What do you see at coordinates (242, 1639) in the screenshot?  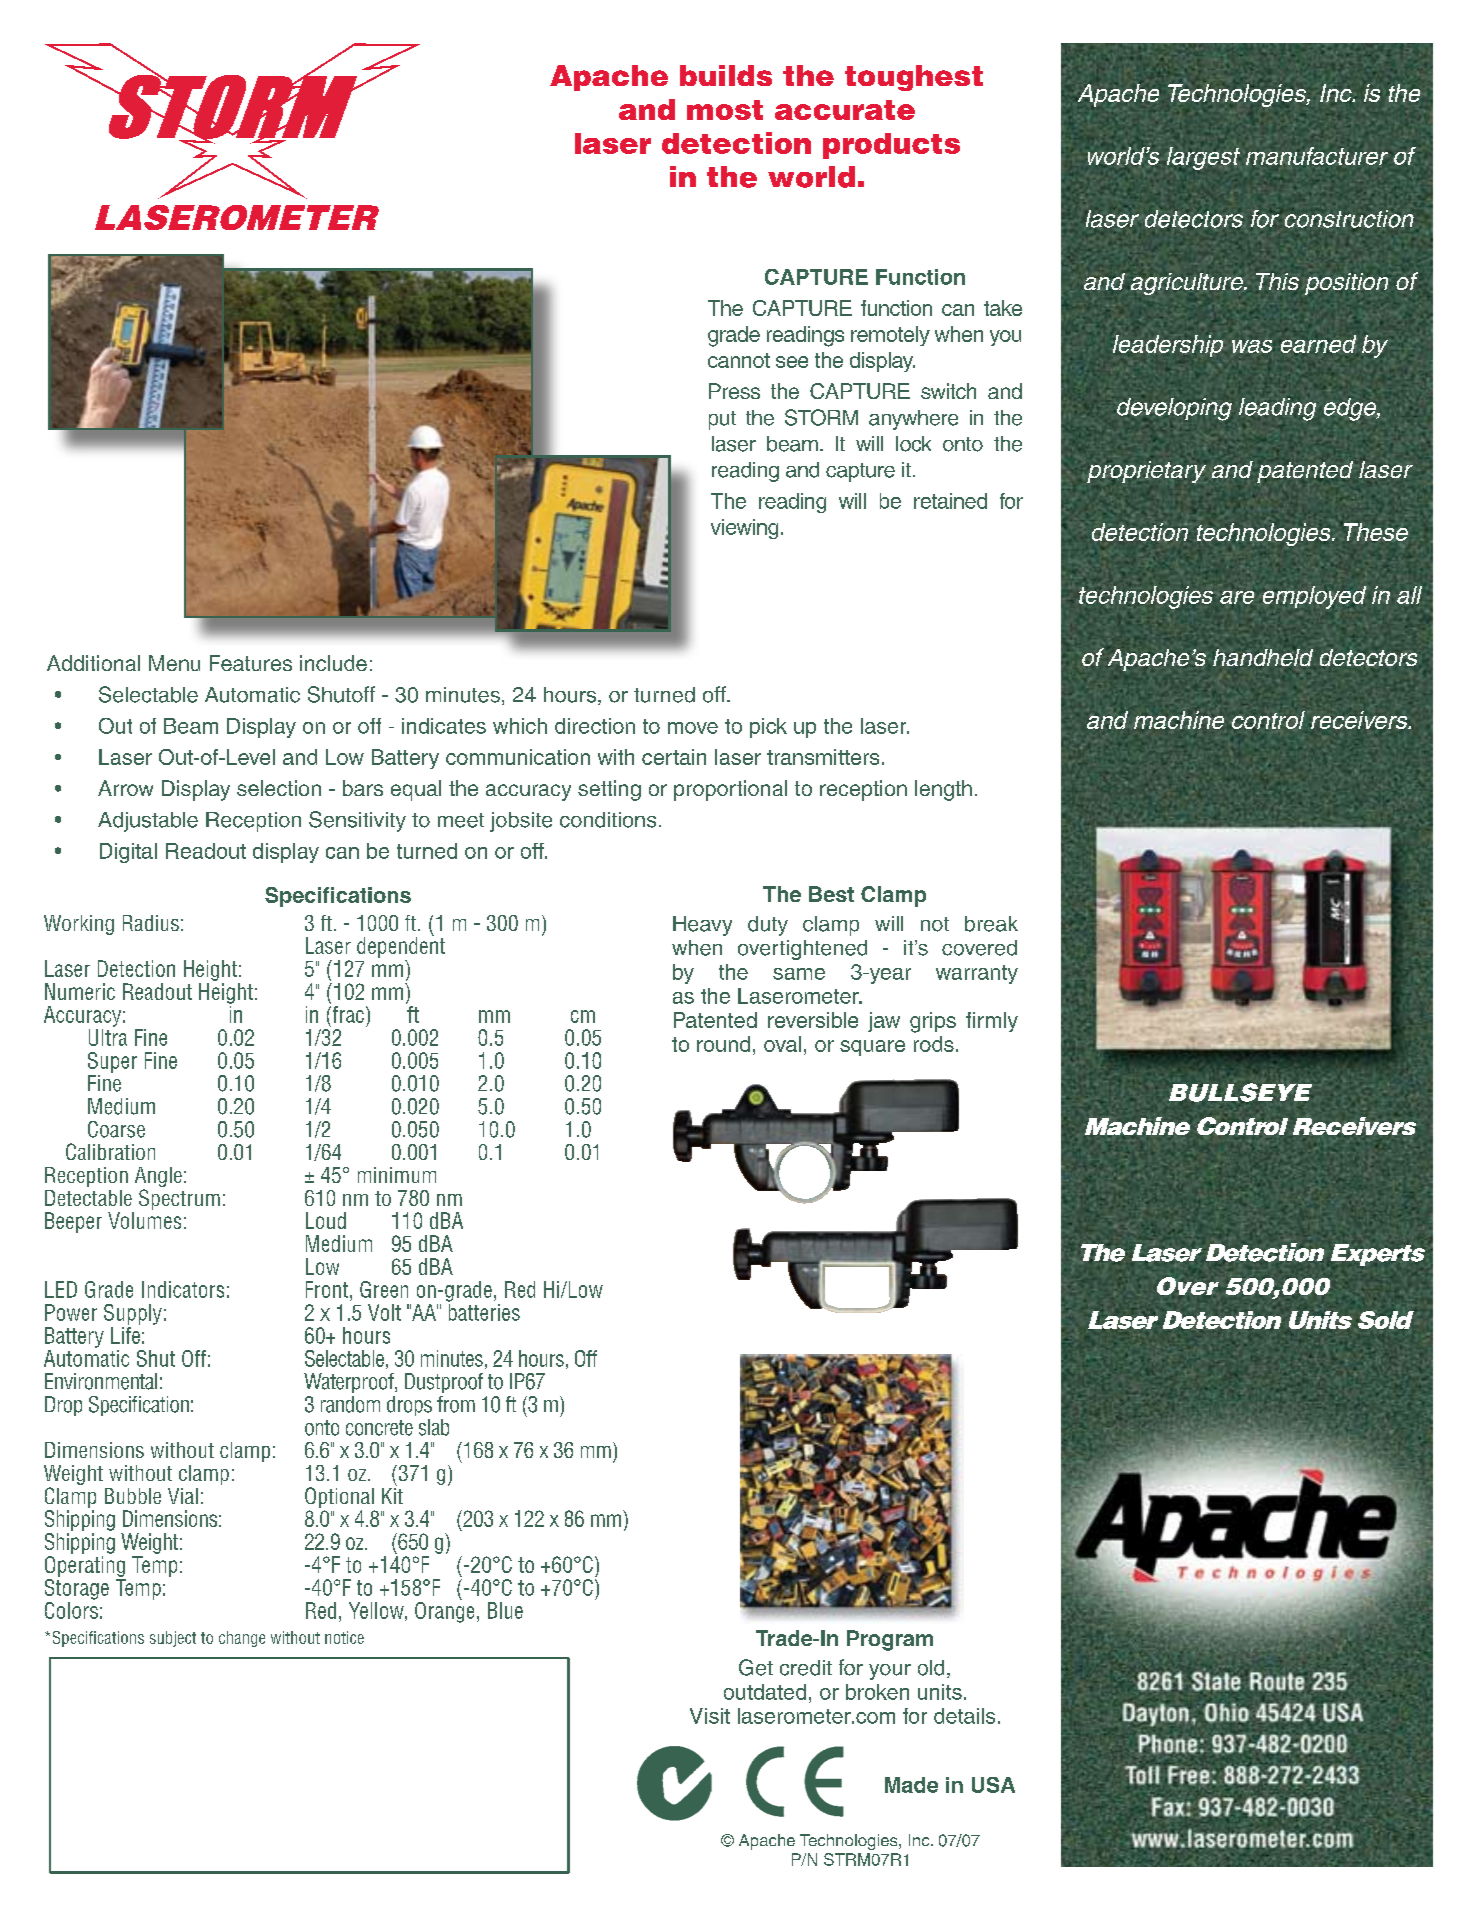 I see `change` at bounding box center [242, 1639].
